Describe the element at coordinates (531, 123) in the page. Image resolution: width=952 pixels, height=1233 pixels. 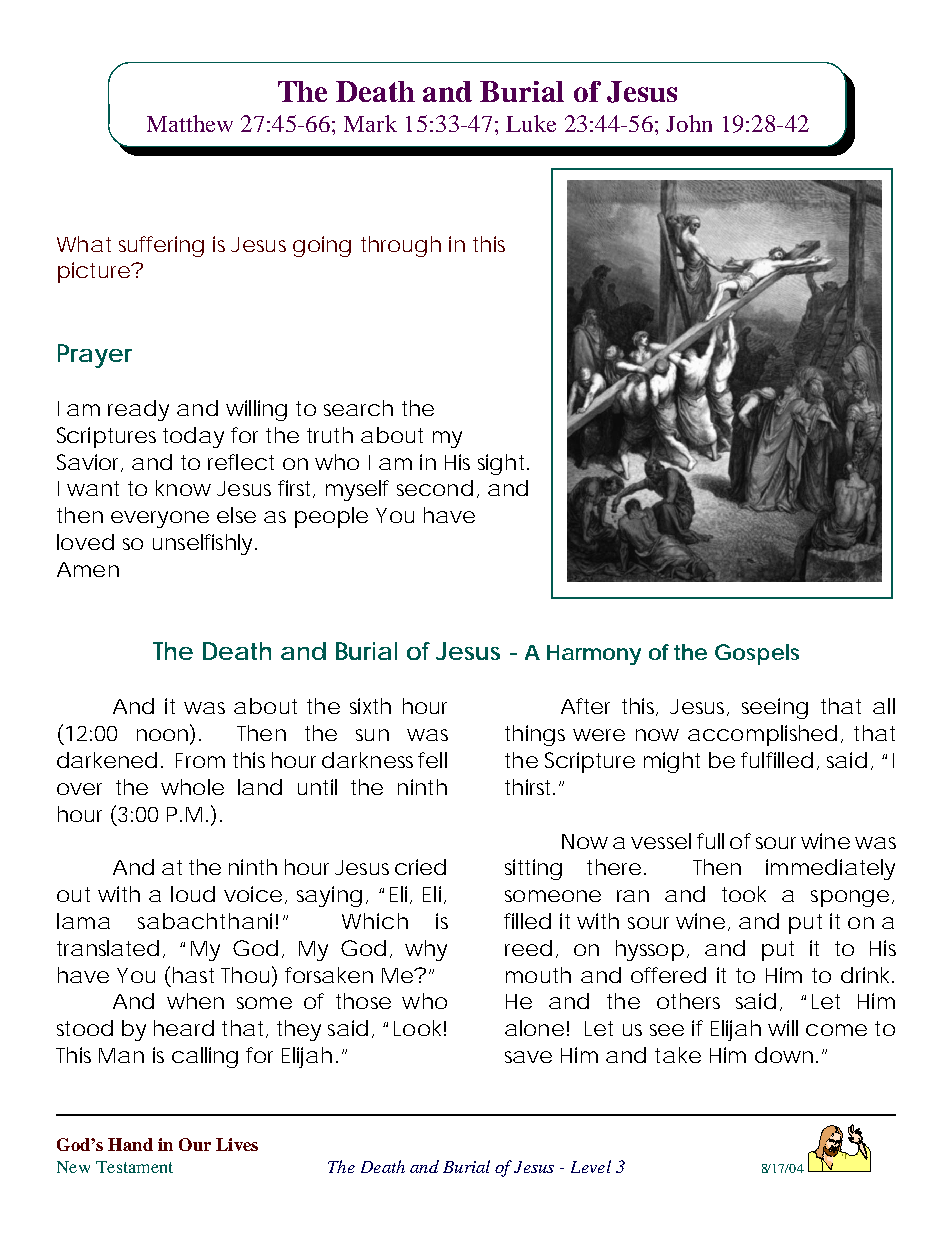
I see `Luke` at that location.
